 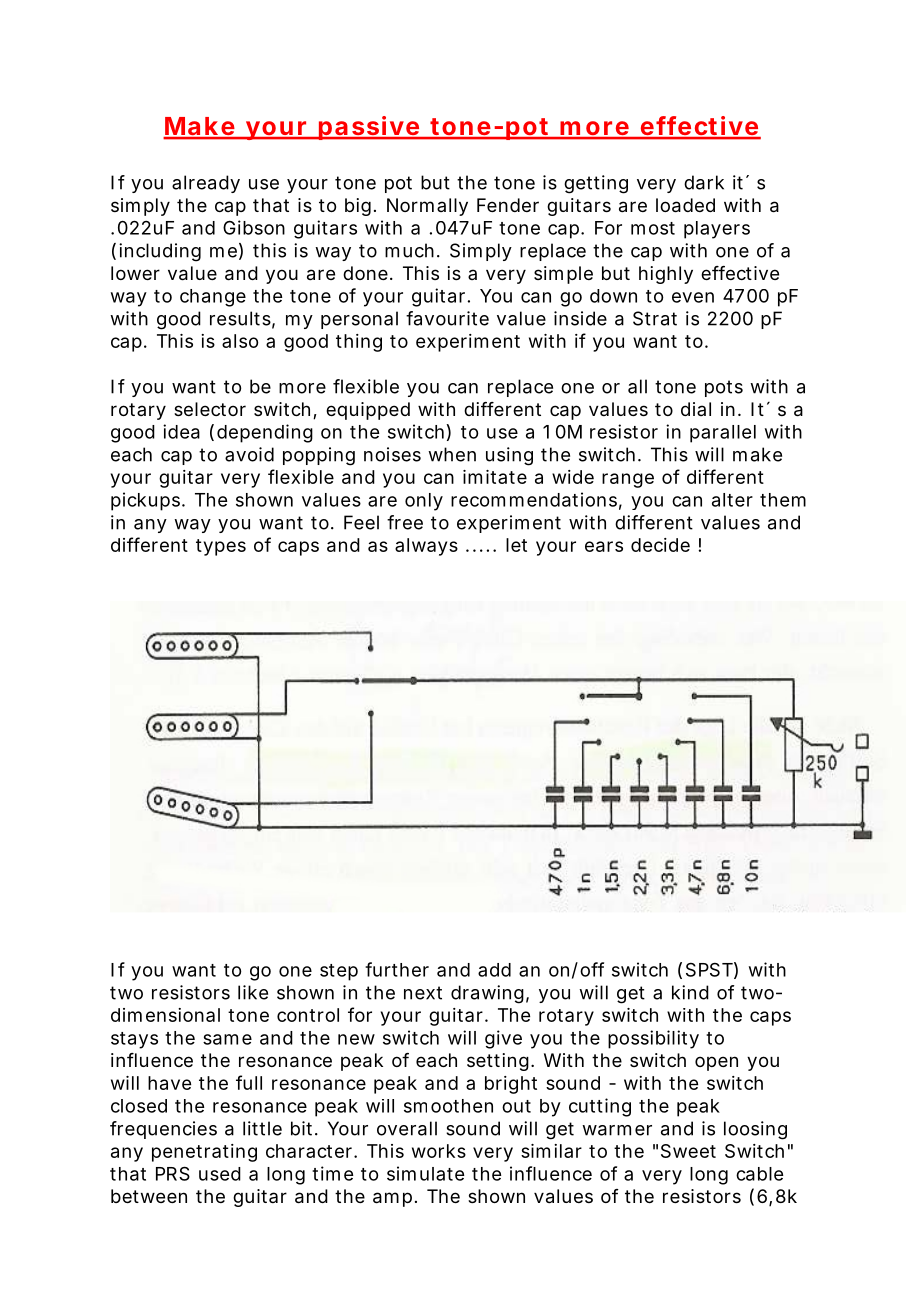 I want to click on already, so click(x=206, y=184).
